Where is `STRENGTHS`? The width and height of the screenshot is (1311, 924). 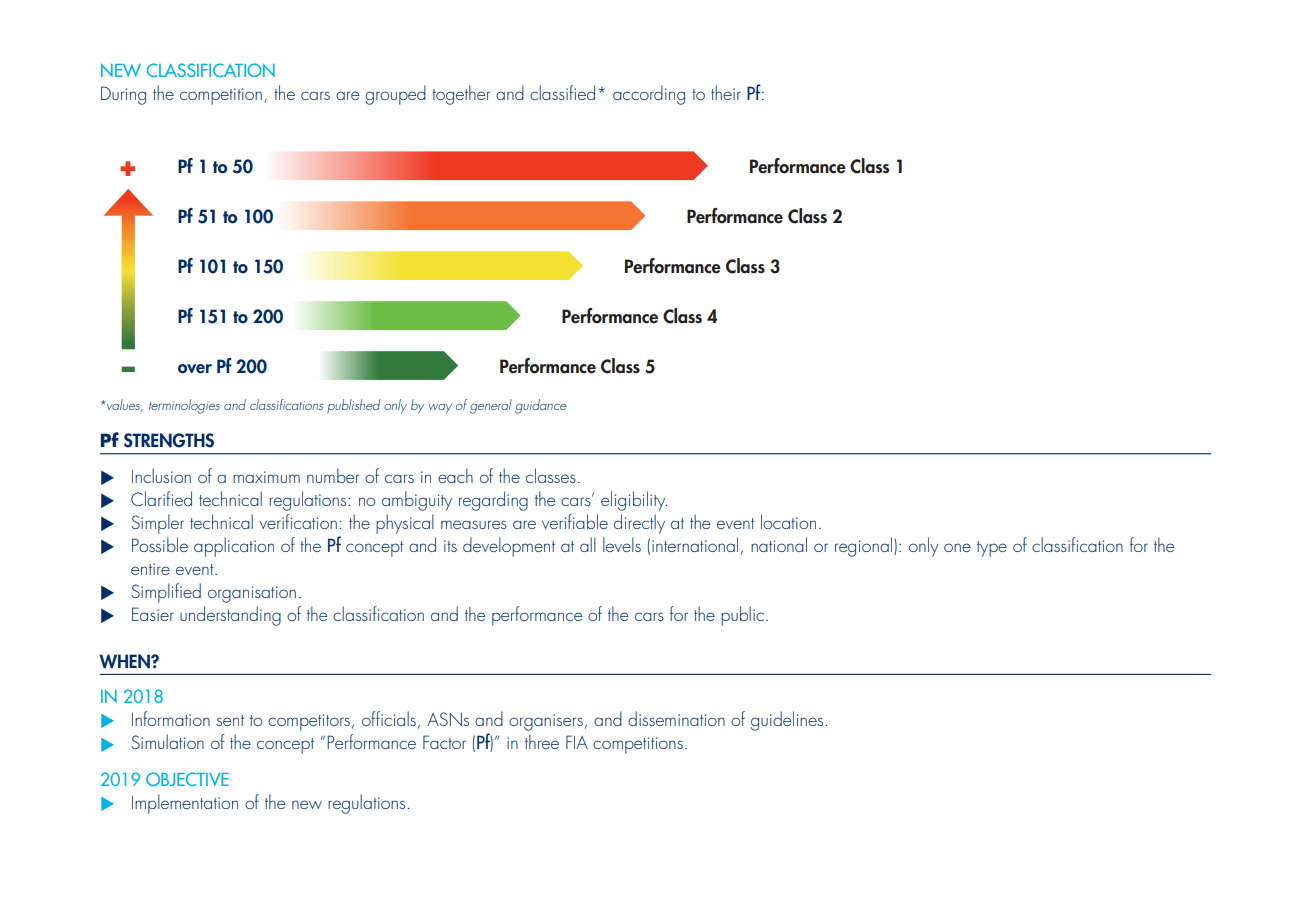 STRENGTHS is located at coordinates (169, 440).
